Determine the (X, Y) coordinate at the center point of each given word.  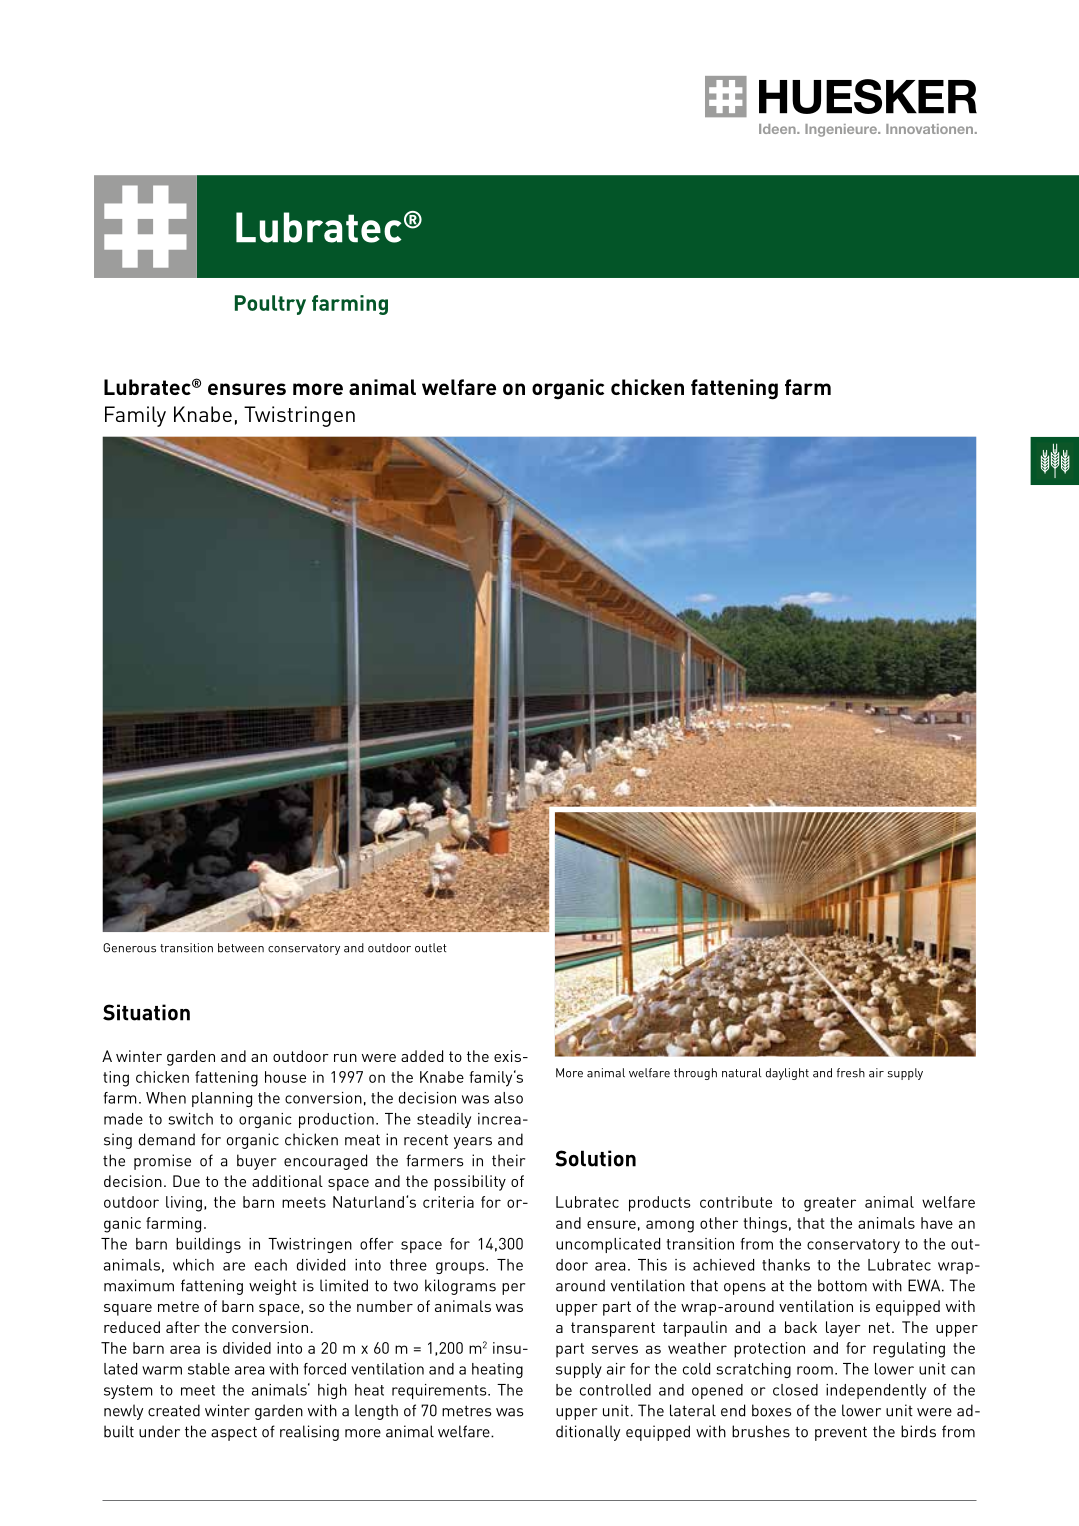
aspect (234, 1433)
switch (190, 1119)
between (241, 948)
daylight (787, 1074)
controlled (615, 1390)
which (193, 1265)
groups (461, 1268)
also (508, 1098)
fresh (851, 1073)
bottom (842, 1285)
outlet (431, 948)
